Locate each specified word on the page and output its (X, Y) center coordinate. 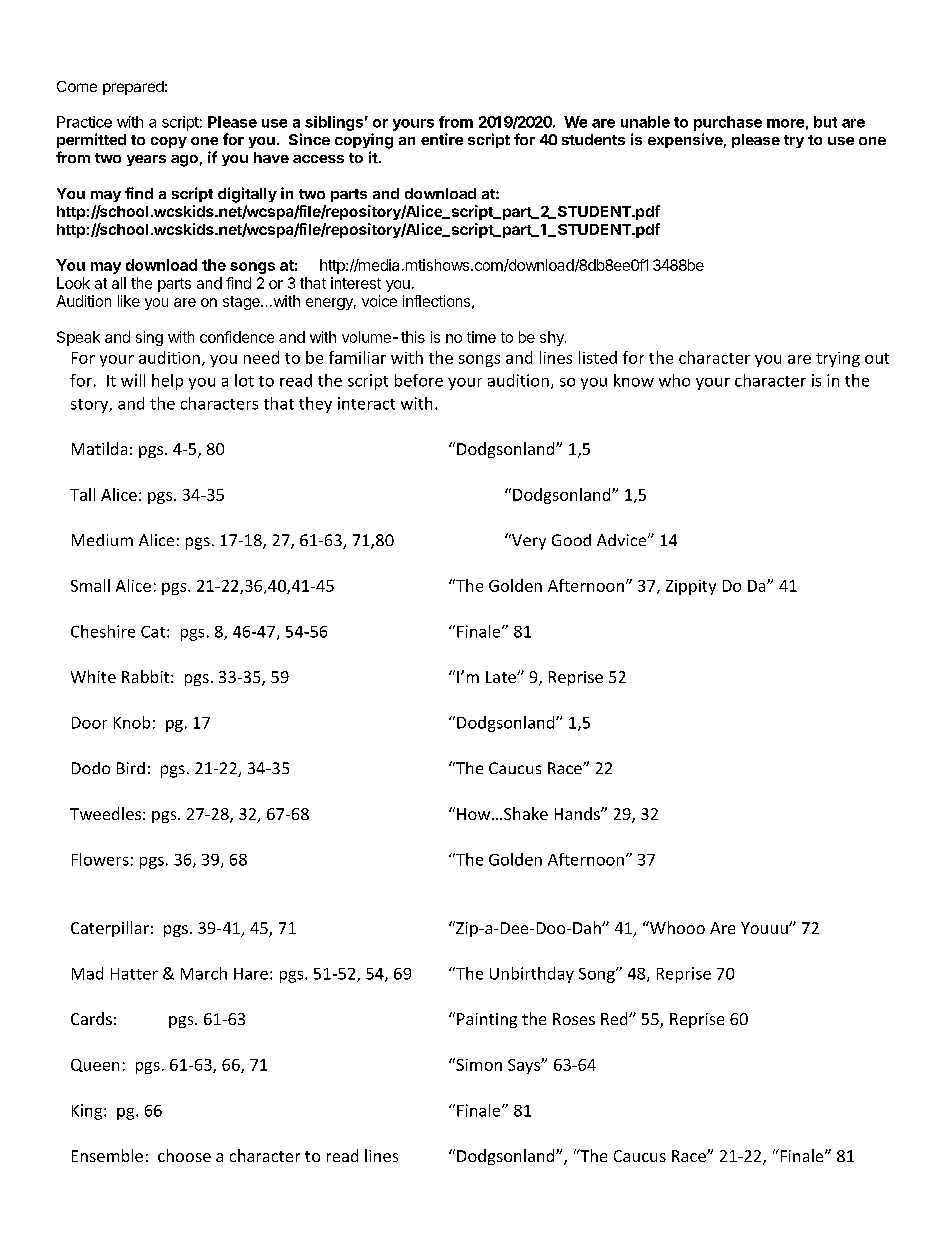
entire (442, 139)
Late (502, 677)
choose (184, 1155)
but (825, 122)
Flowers (100, 859)
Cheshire (103, 631)
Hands (578, 813)
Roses (574, 1019)
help (167, 382)
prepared (133, 88)
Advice (623, 540)
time (481, 337)
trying (838, 359)
